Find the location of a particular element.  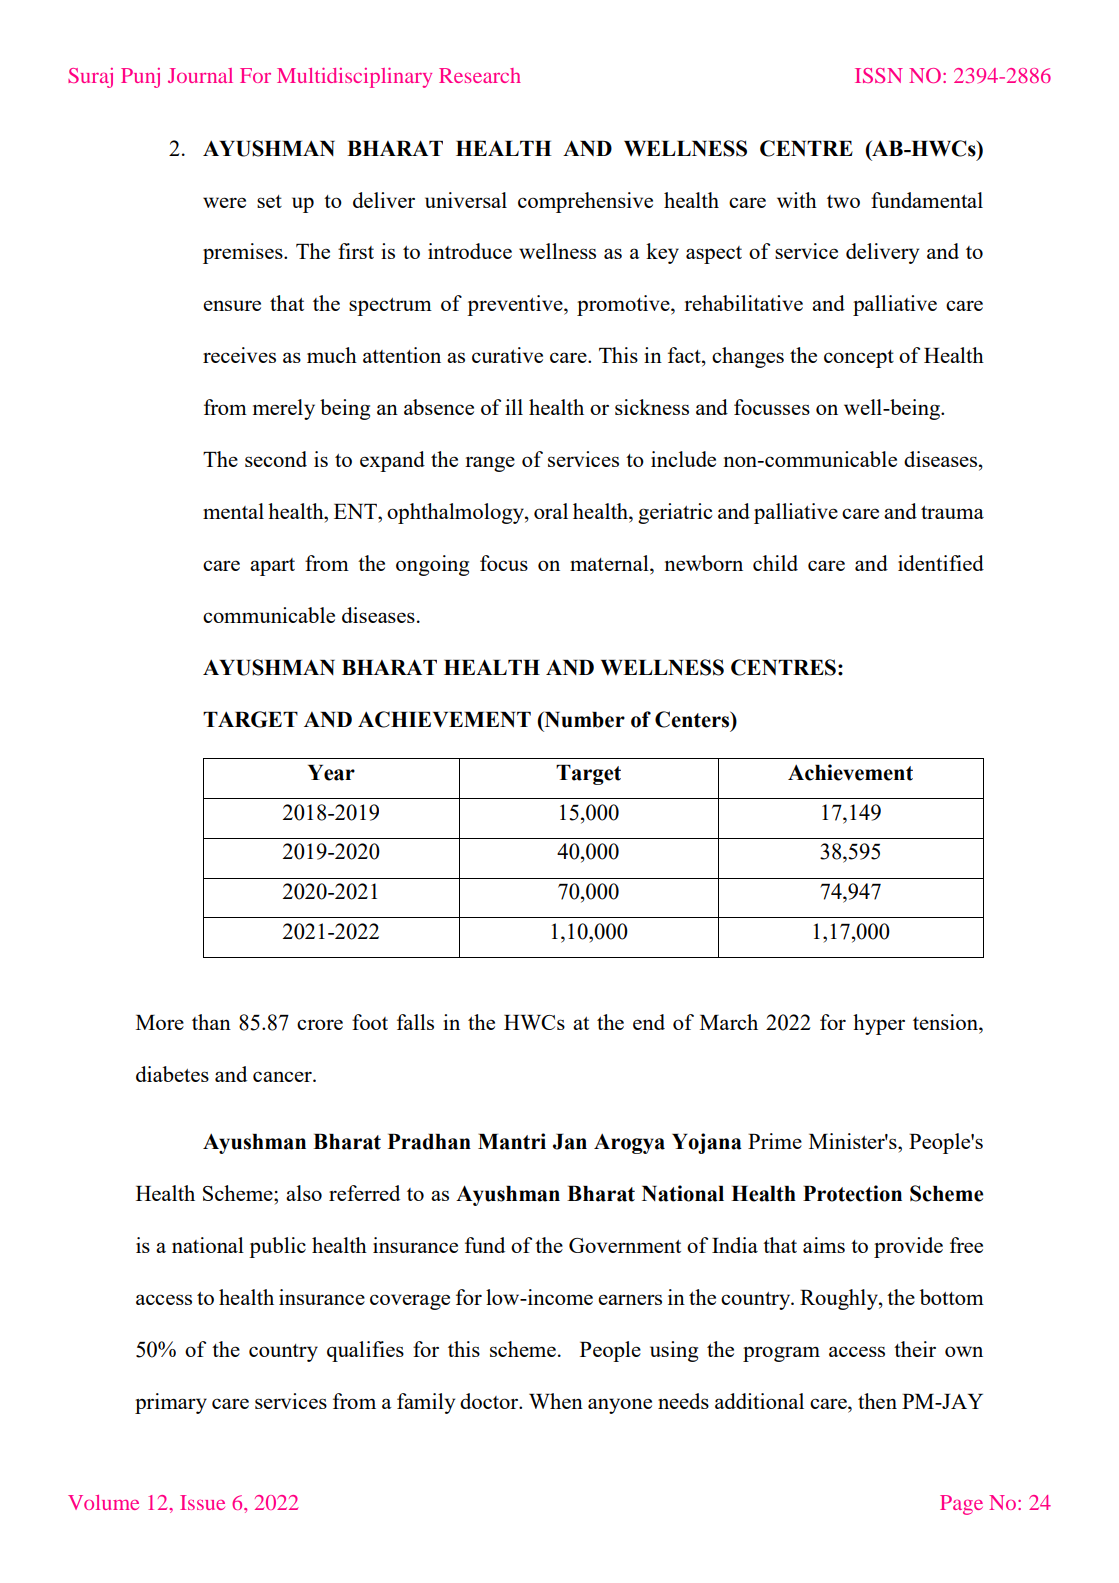

than is located at coordinates (211, 1022).
